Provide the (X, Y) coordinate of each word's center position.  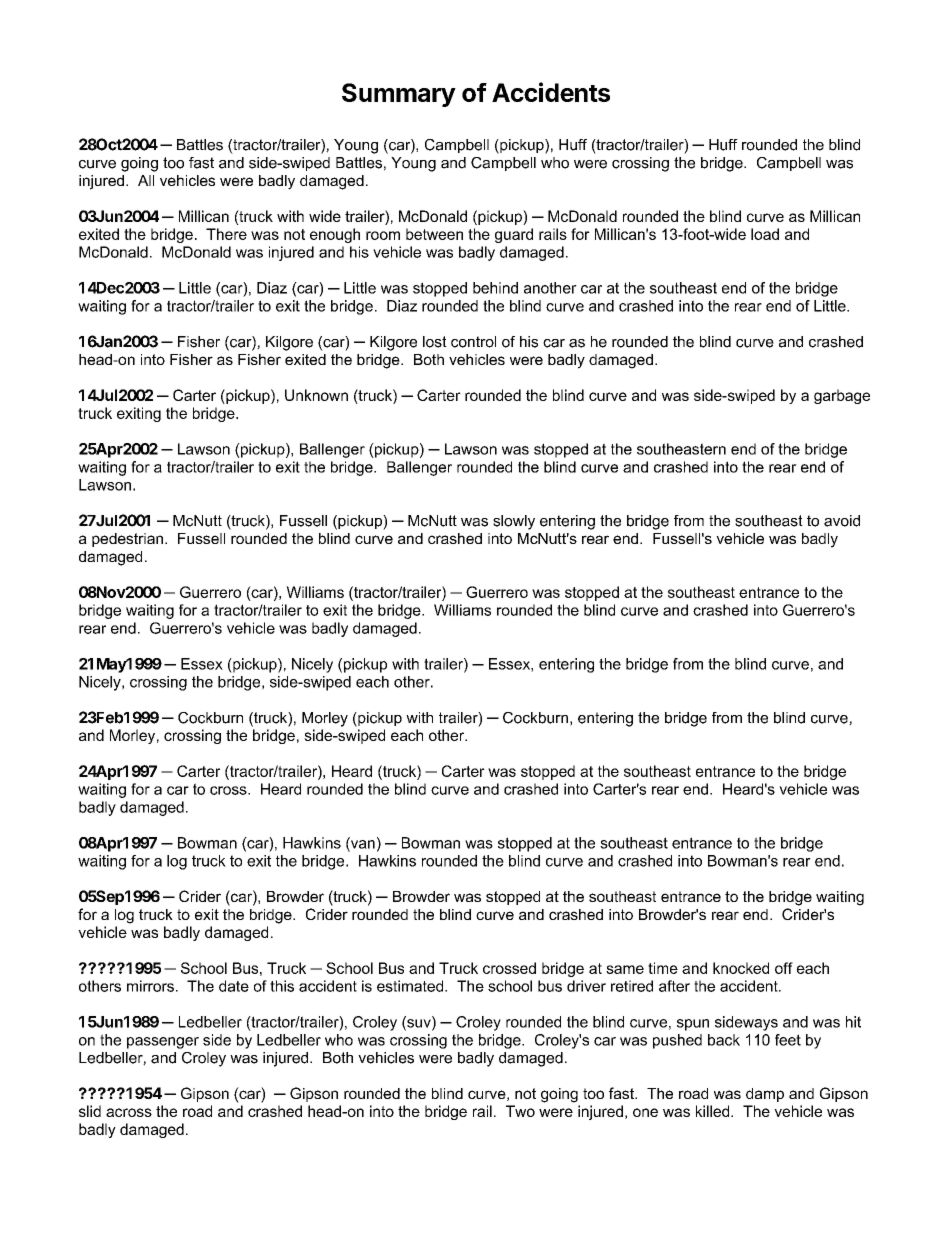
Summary (399, 95)
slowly (514, 522)
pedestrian (127, 540)
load (765, 234)
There (226, 234)
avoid (842, 521)
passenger (163, 1043)
